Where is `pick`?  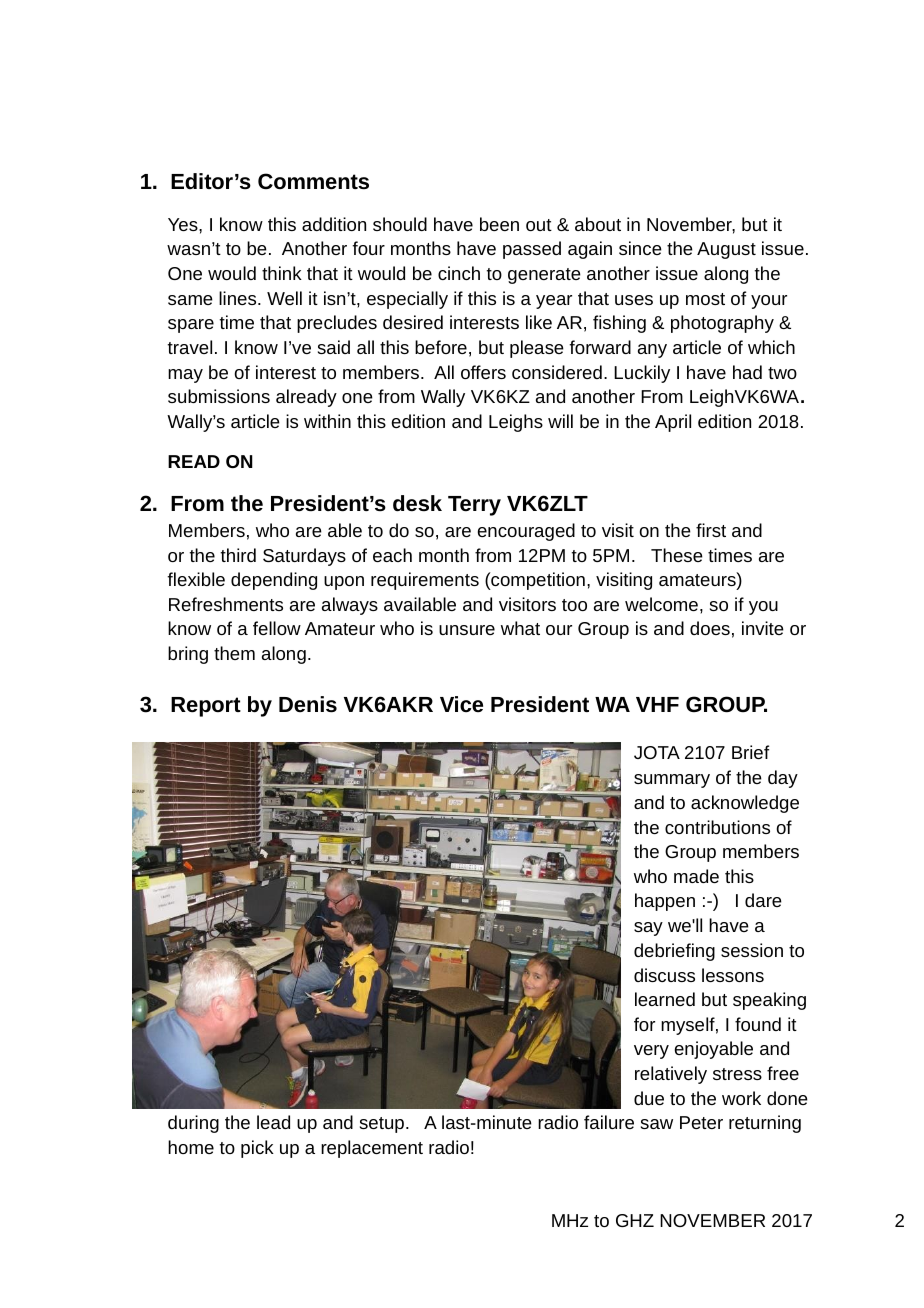
pick is located at coordinates (257, 1149).
